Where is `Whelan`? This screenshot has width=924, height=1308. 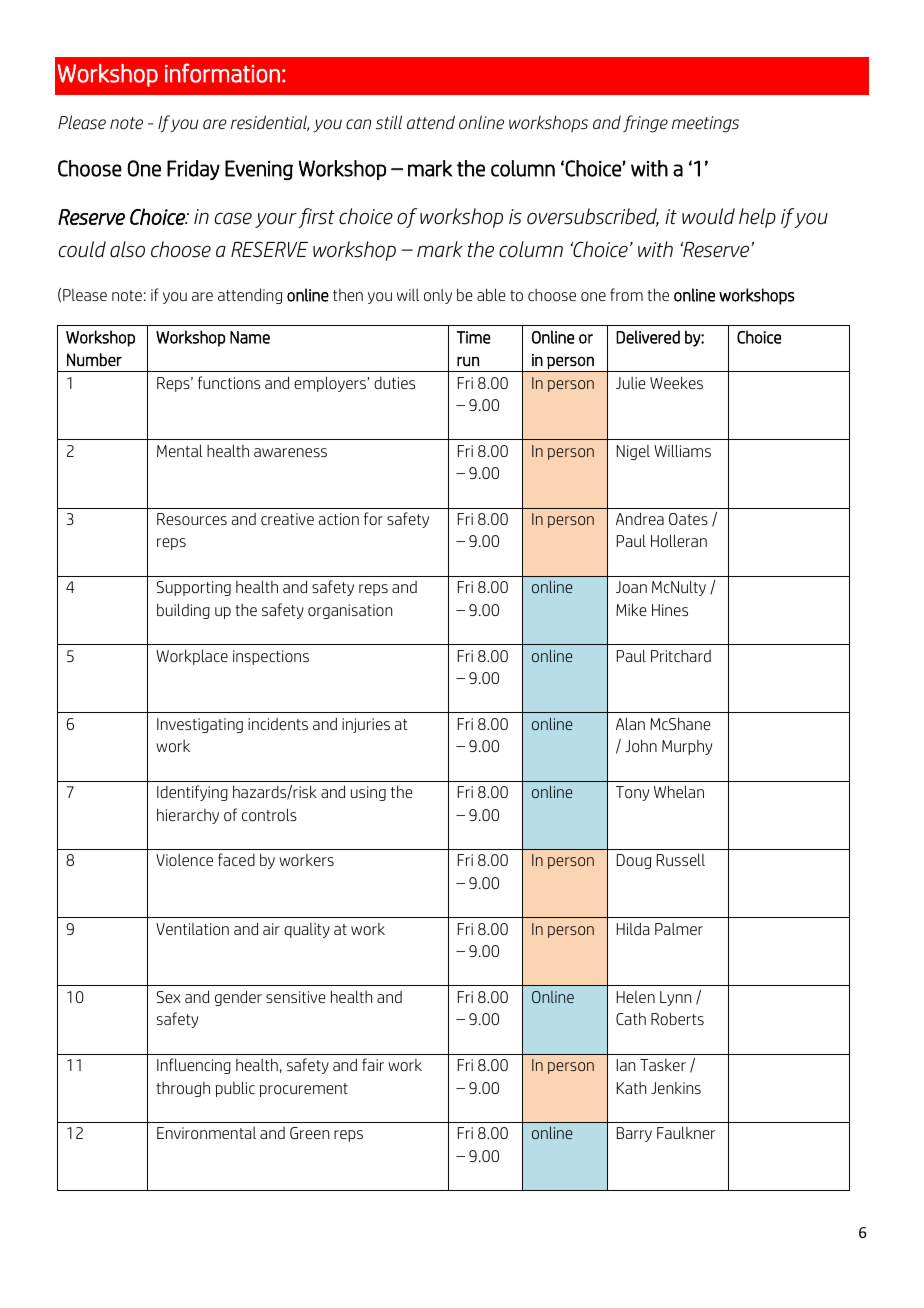
Whelan is located at coordinates (679, 791).
